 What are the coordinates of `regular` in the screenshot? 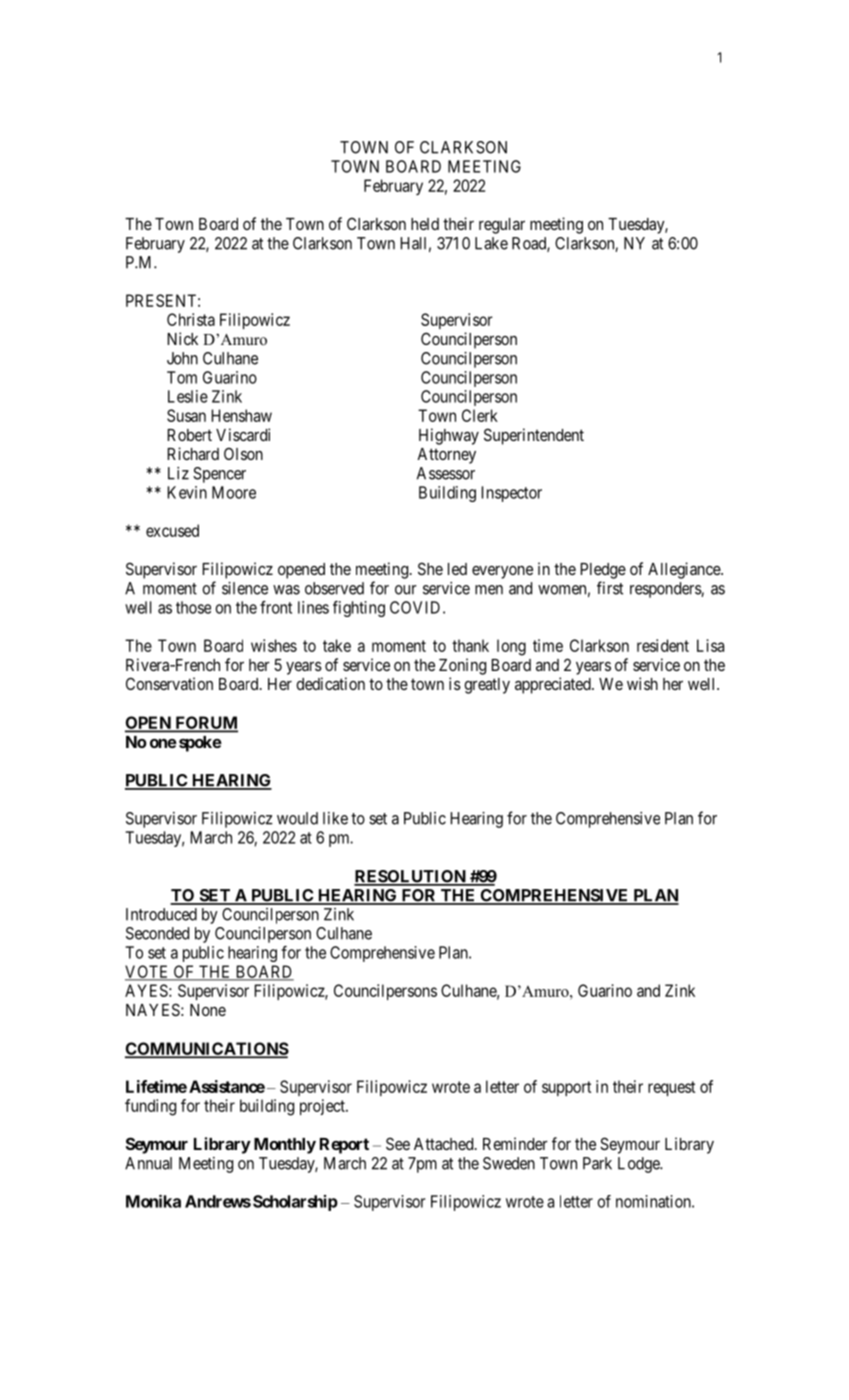 It's located at (502, 226).
